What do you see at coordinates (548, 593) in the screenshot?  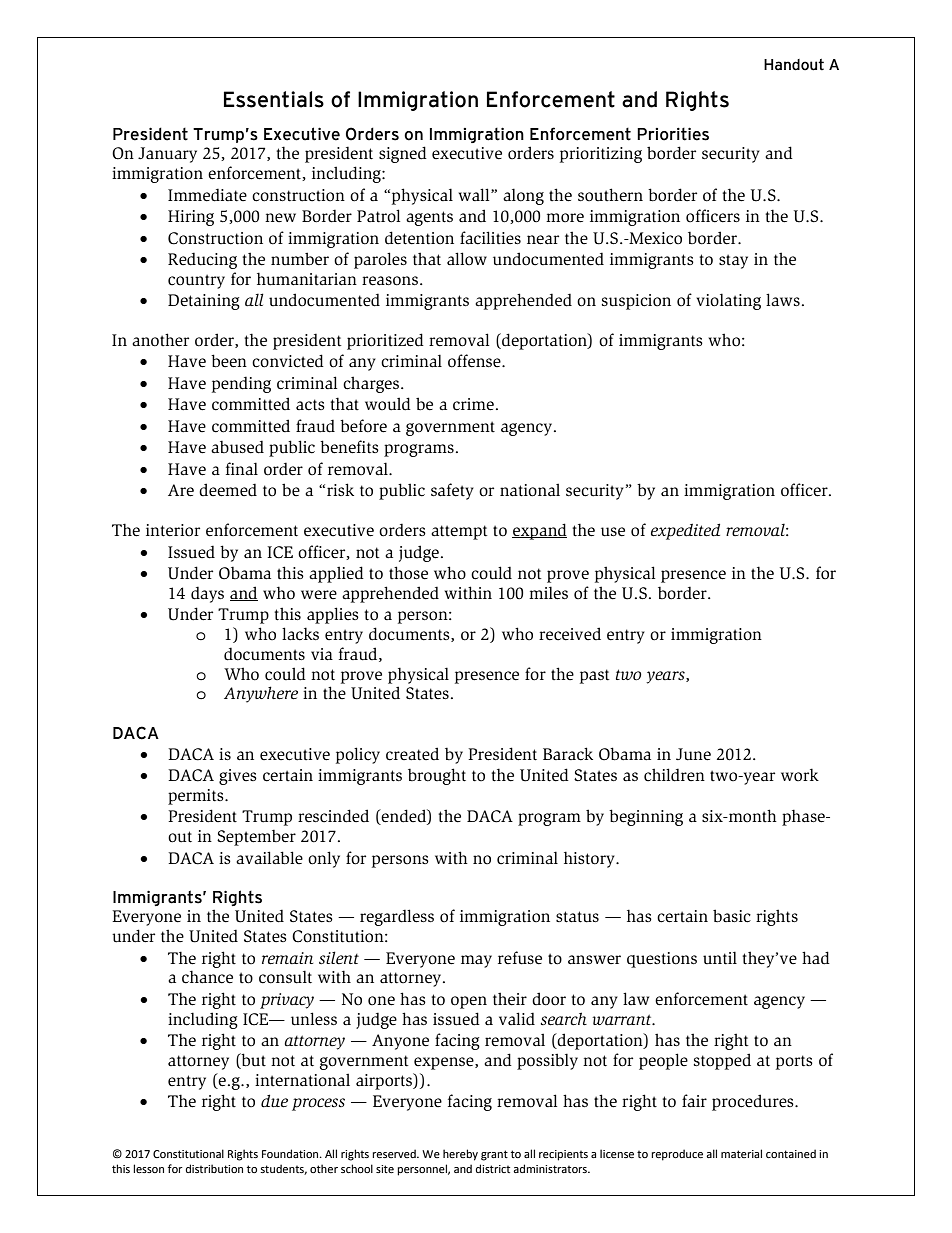 I see `miles` at bounding box center [548, 593].
